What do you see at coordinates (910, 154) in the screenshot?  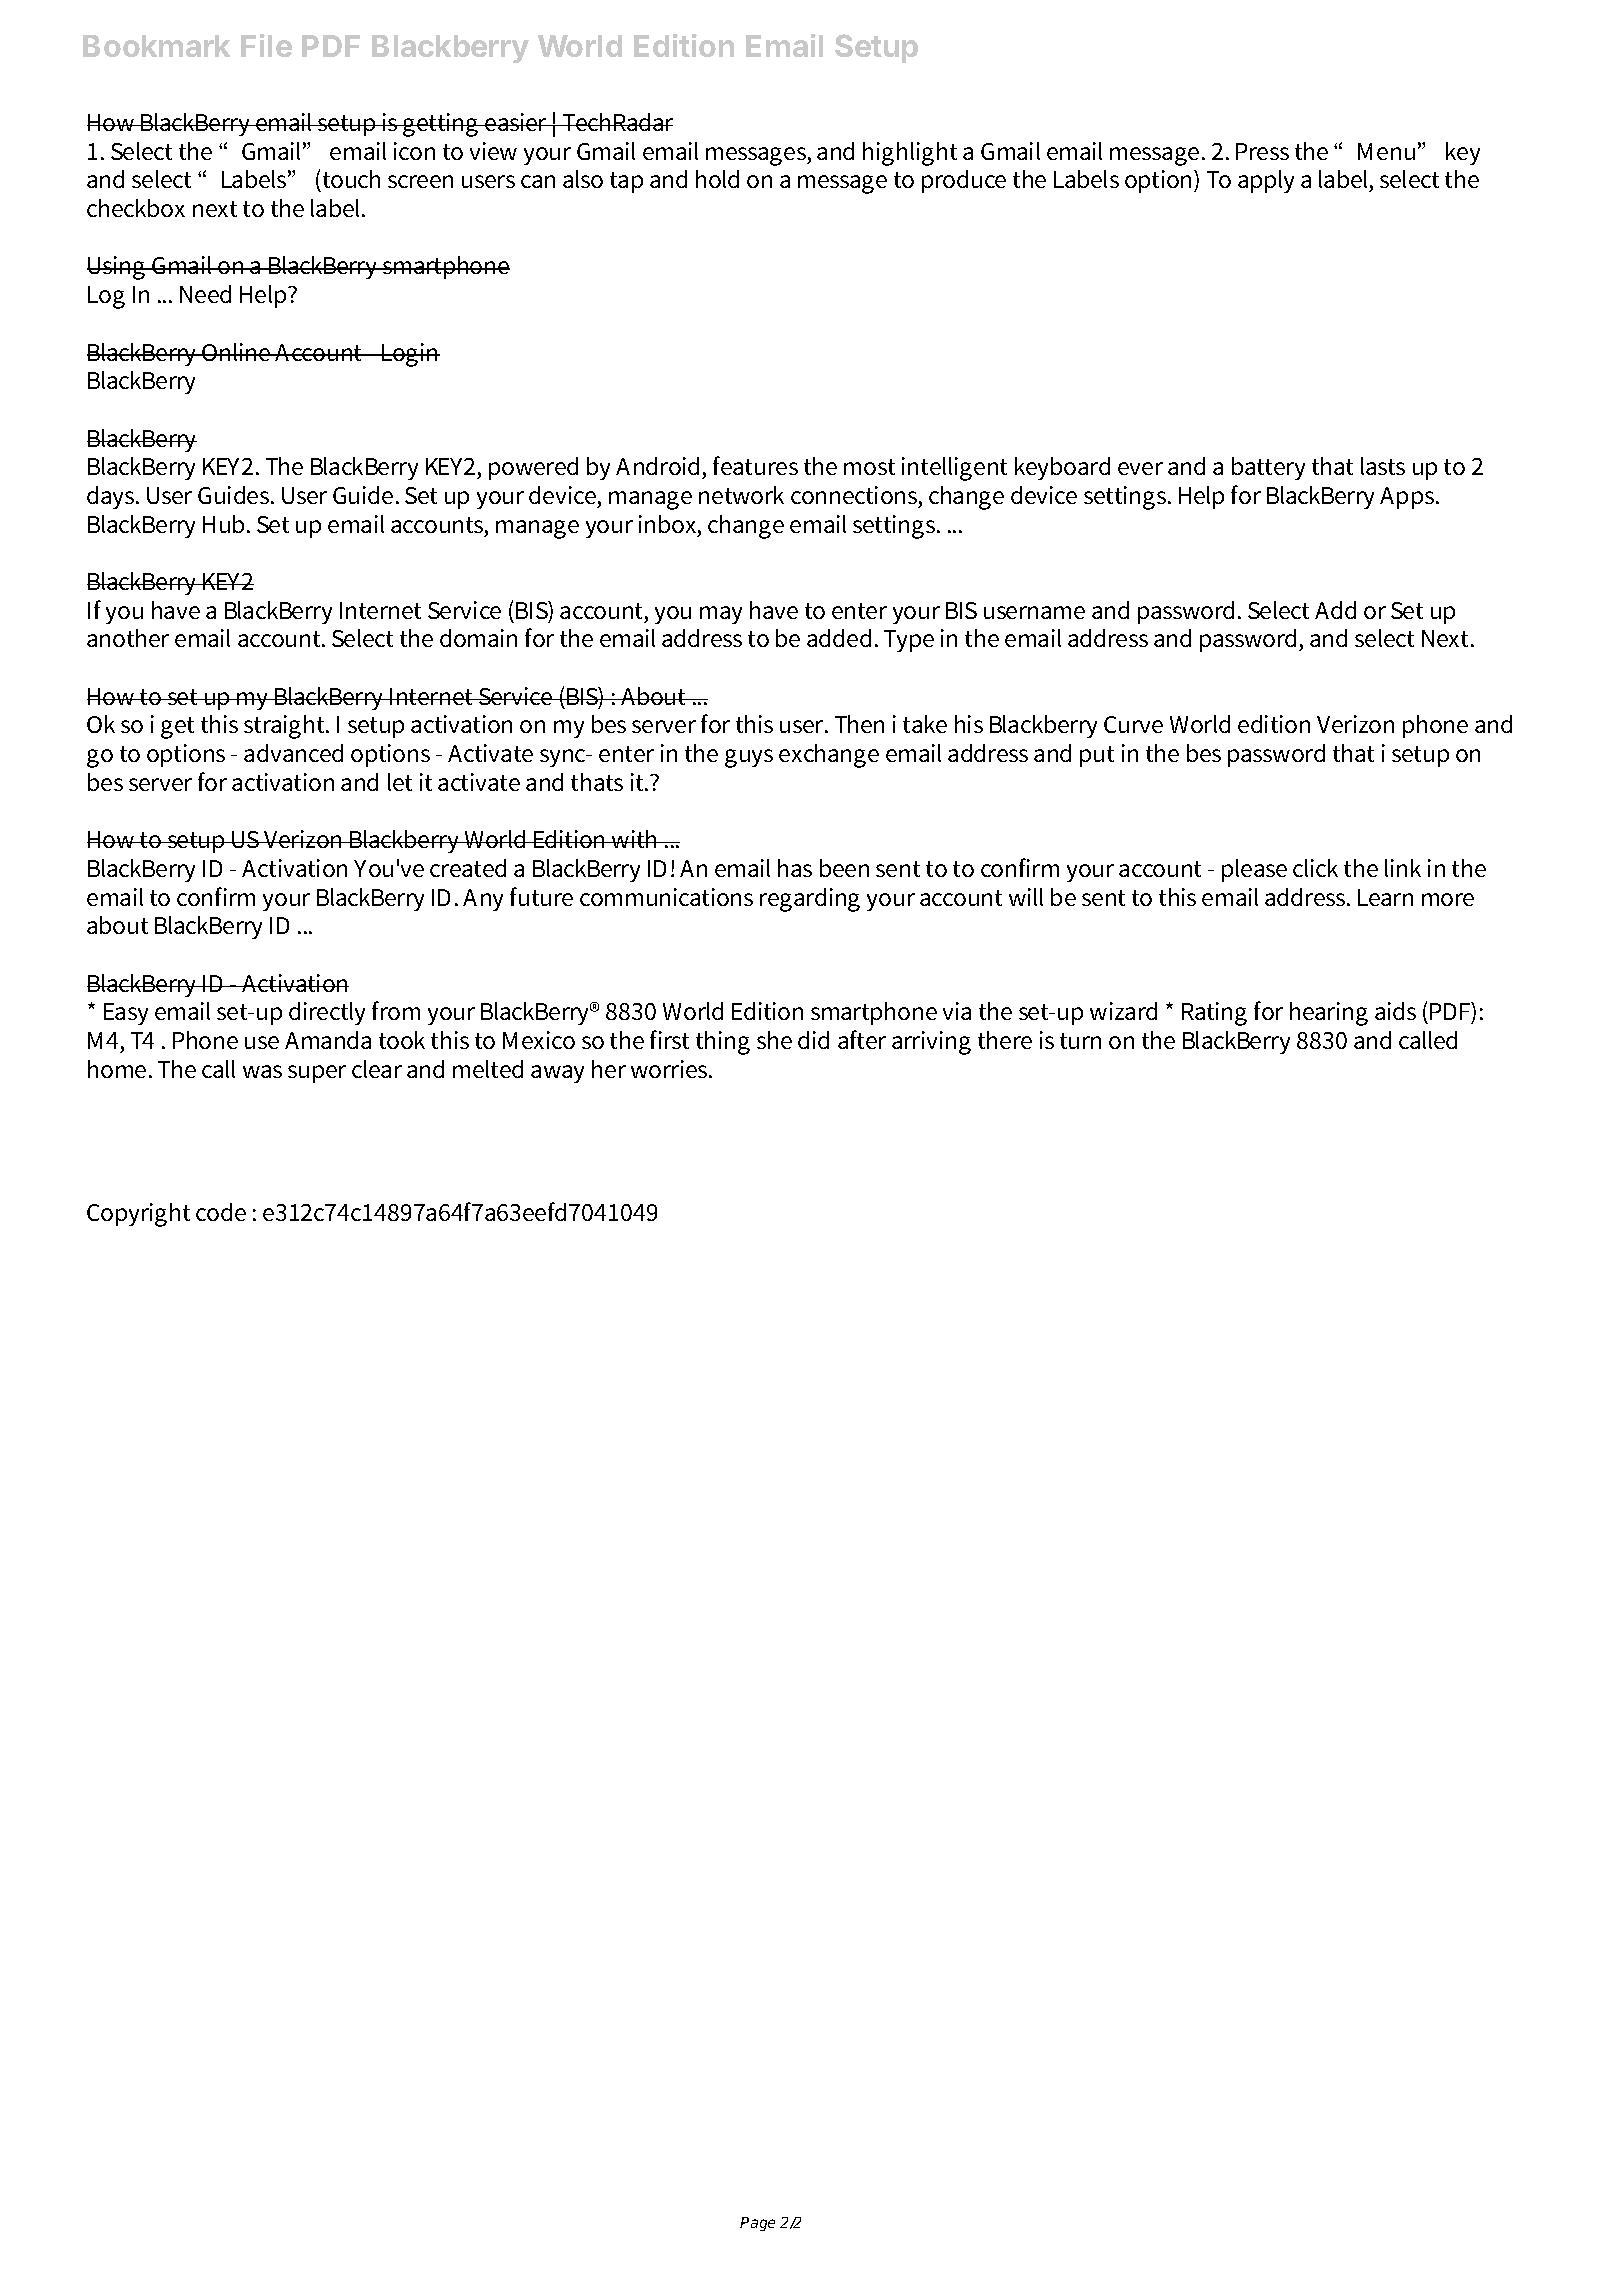 I see `highlight` at bounding box center [910, 154].
